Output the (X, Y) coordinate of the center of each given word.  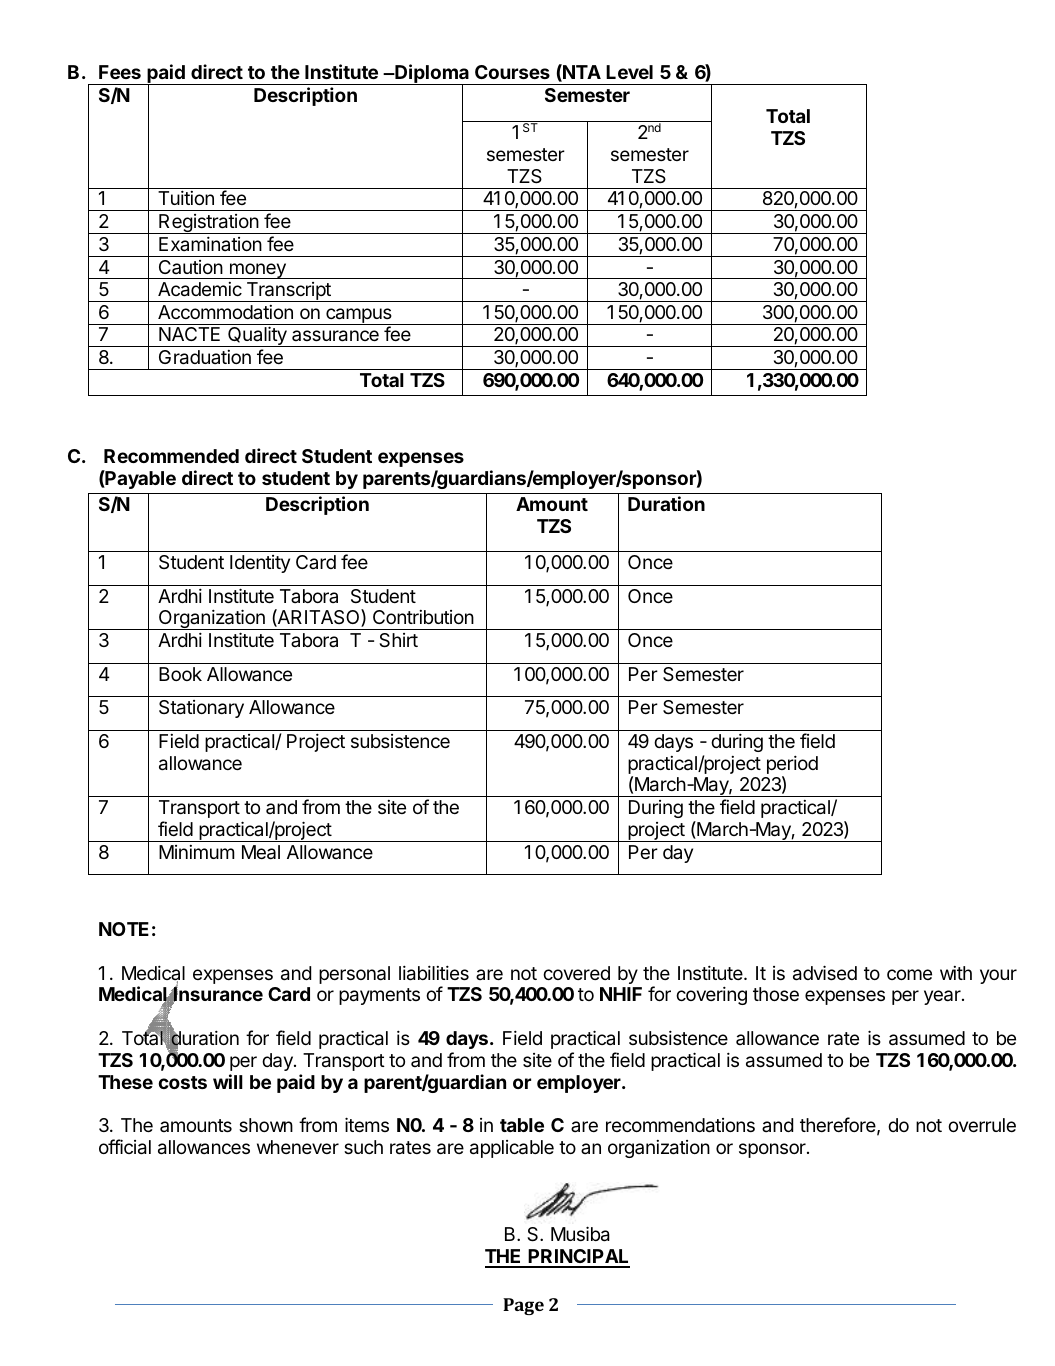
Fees (120, 72)
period (792, 766)
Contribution (423, 617)
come (909, 974)
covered (576, 973)
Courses (512, 72)
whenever (298, 1147)
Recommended (171, 456)
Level (629, 72)
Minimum (197, 852)
